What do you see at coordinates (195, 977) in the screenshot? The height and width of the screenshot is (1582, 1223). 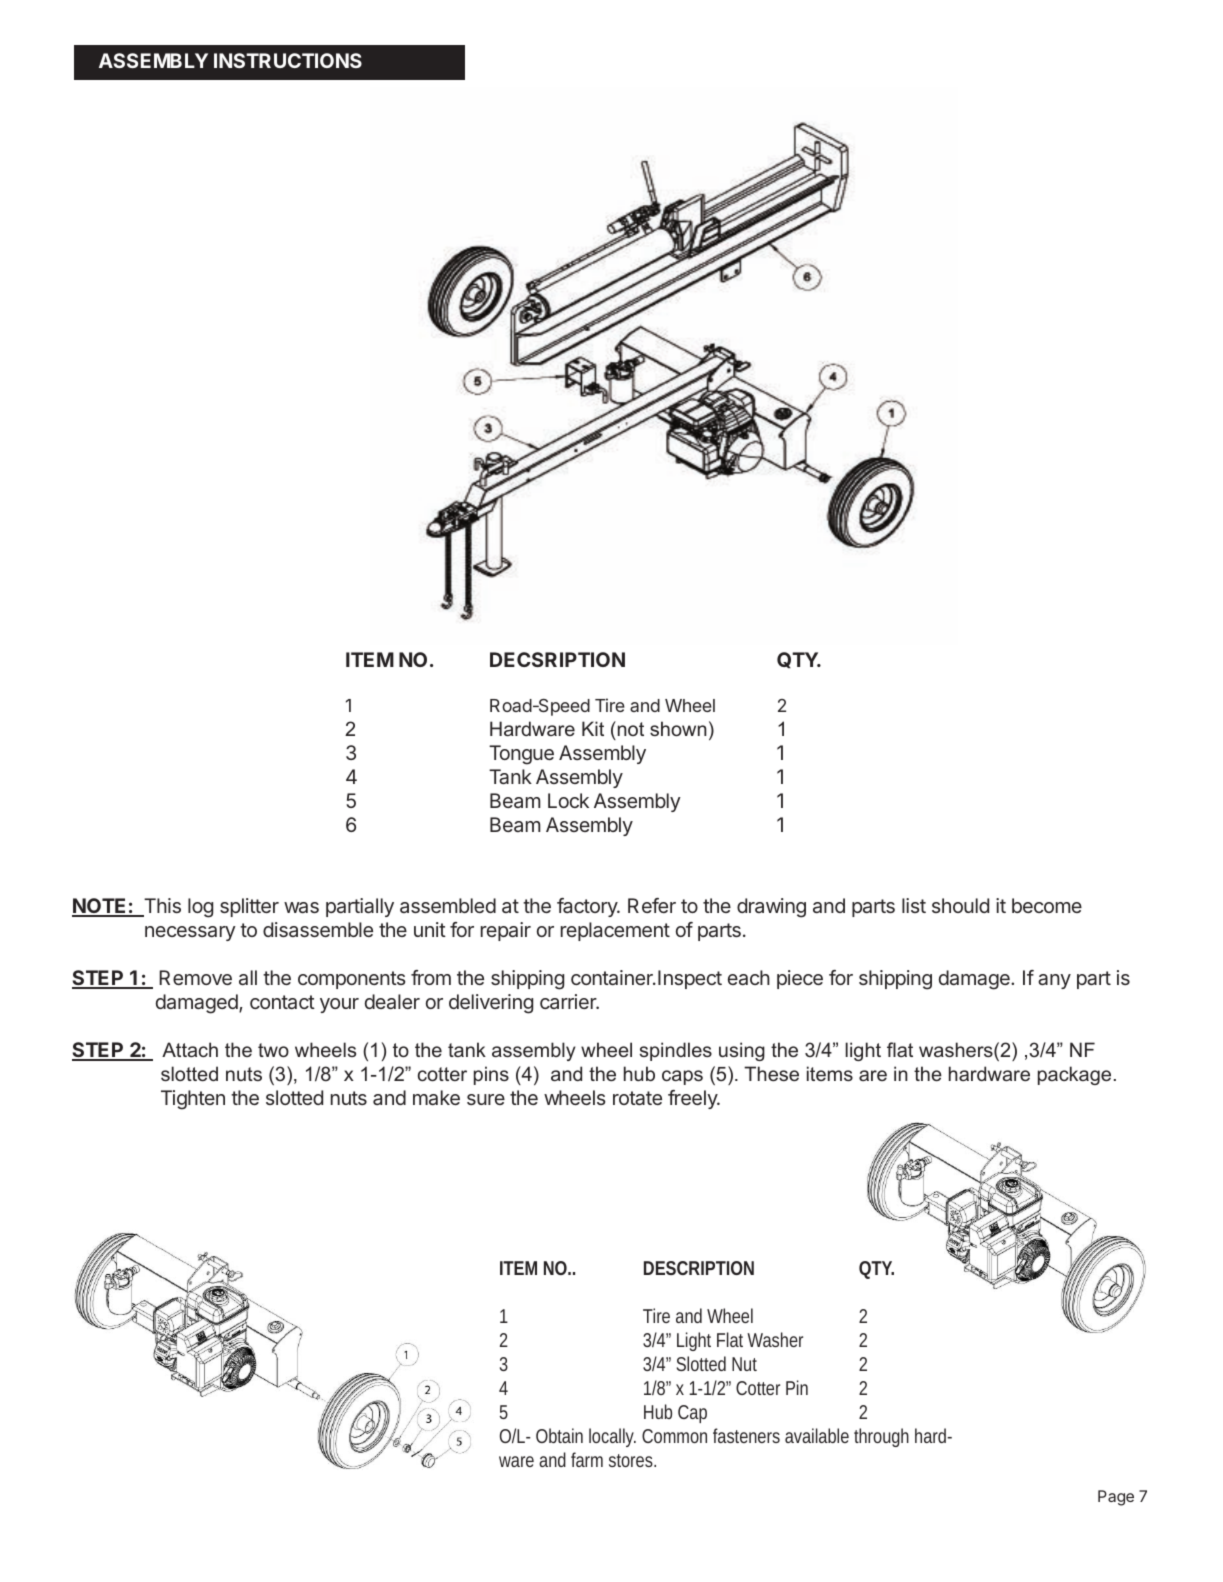 I see `Remove` at bounding box center [195, 977].
